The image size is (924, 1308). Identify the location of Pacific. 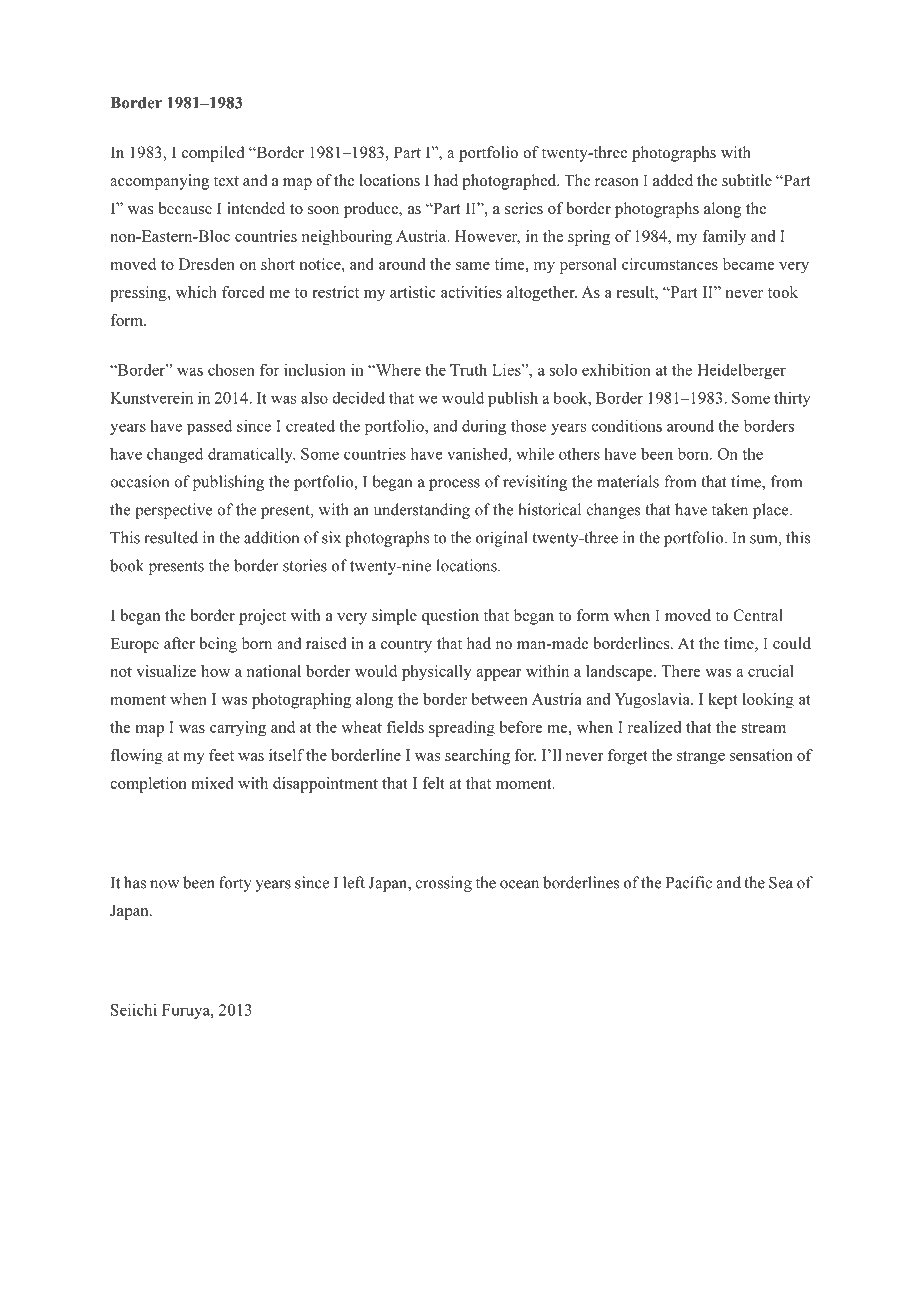
(689, 882).
